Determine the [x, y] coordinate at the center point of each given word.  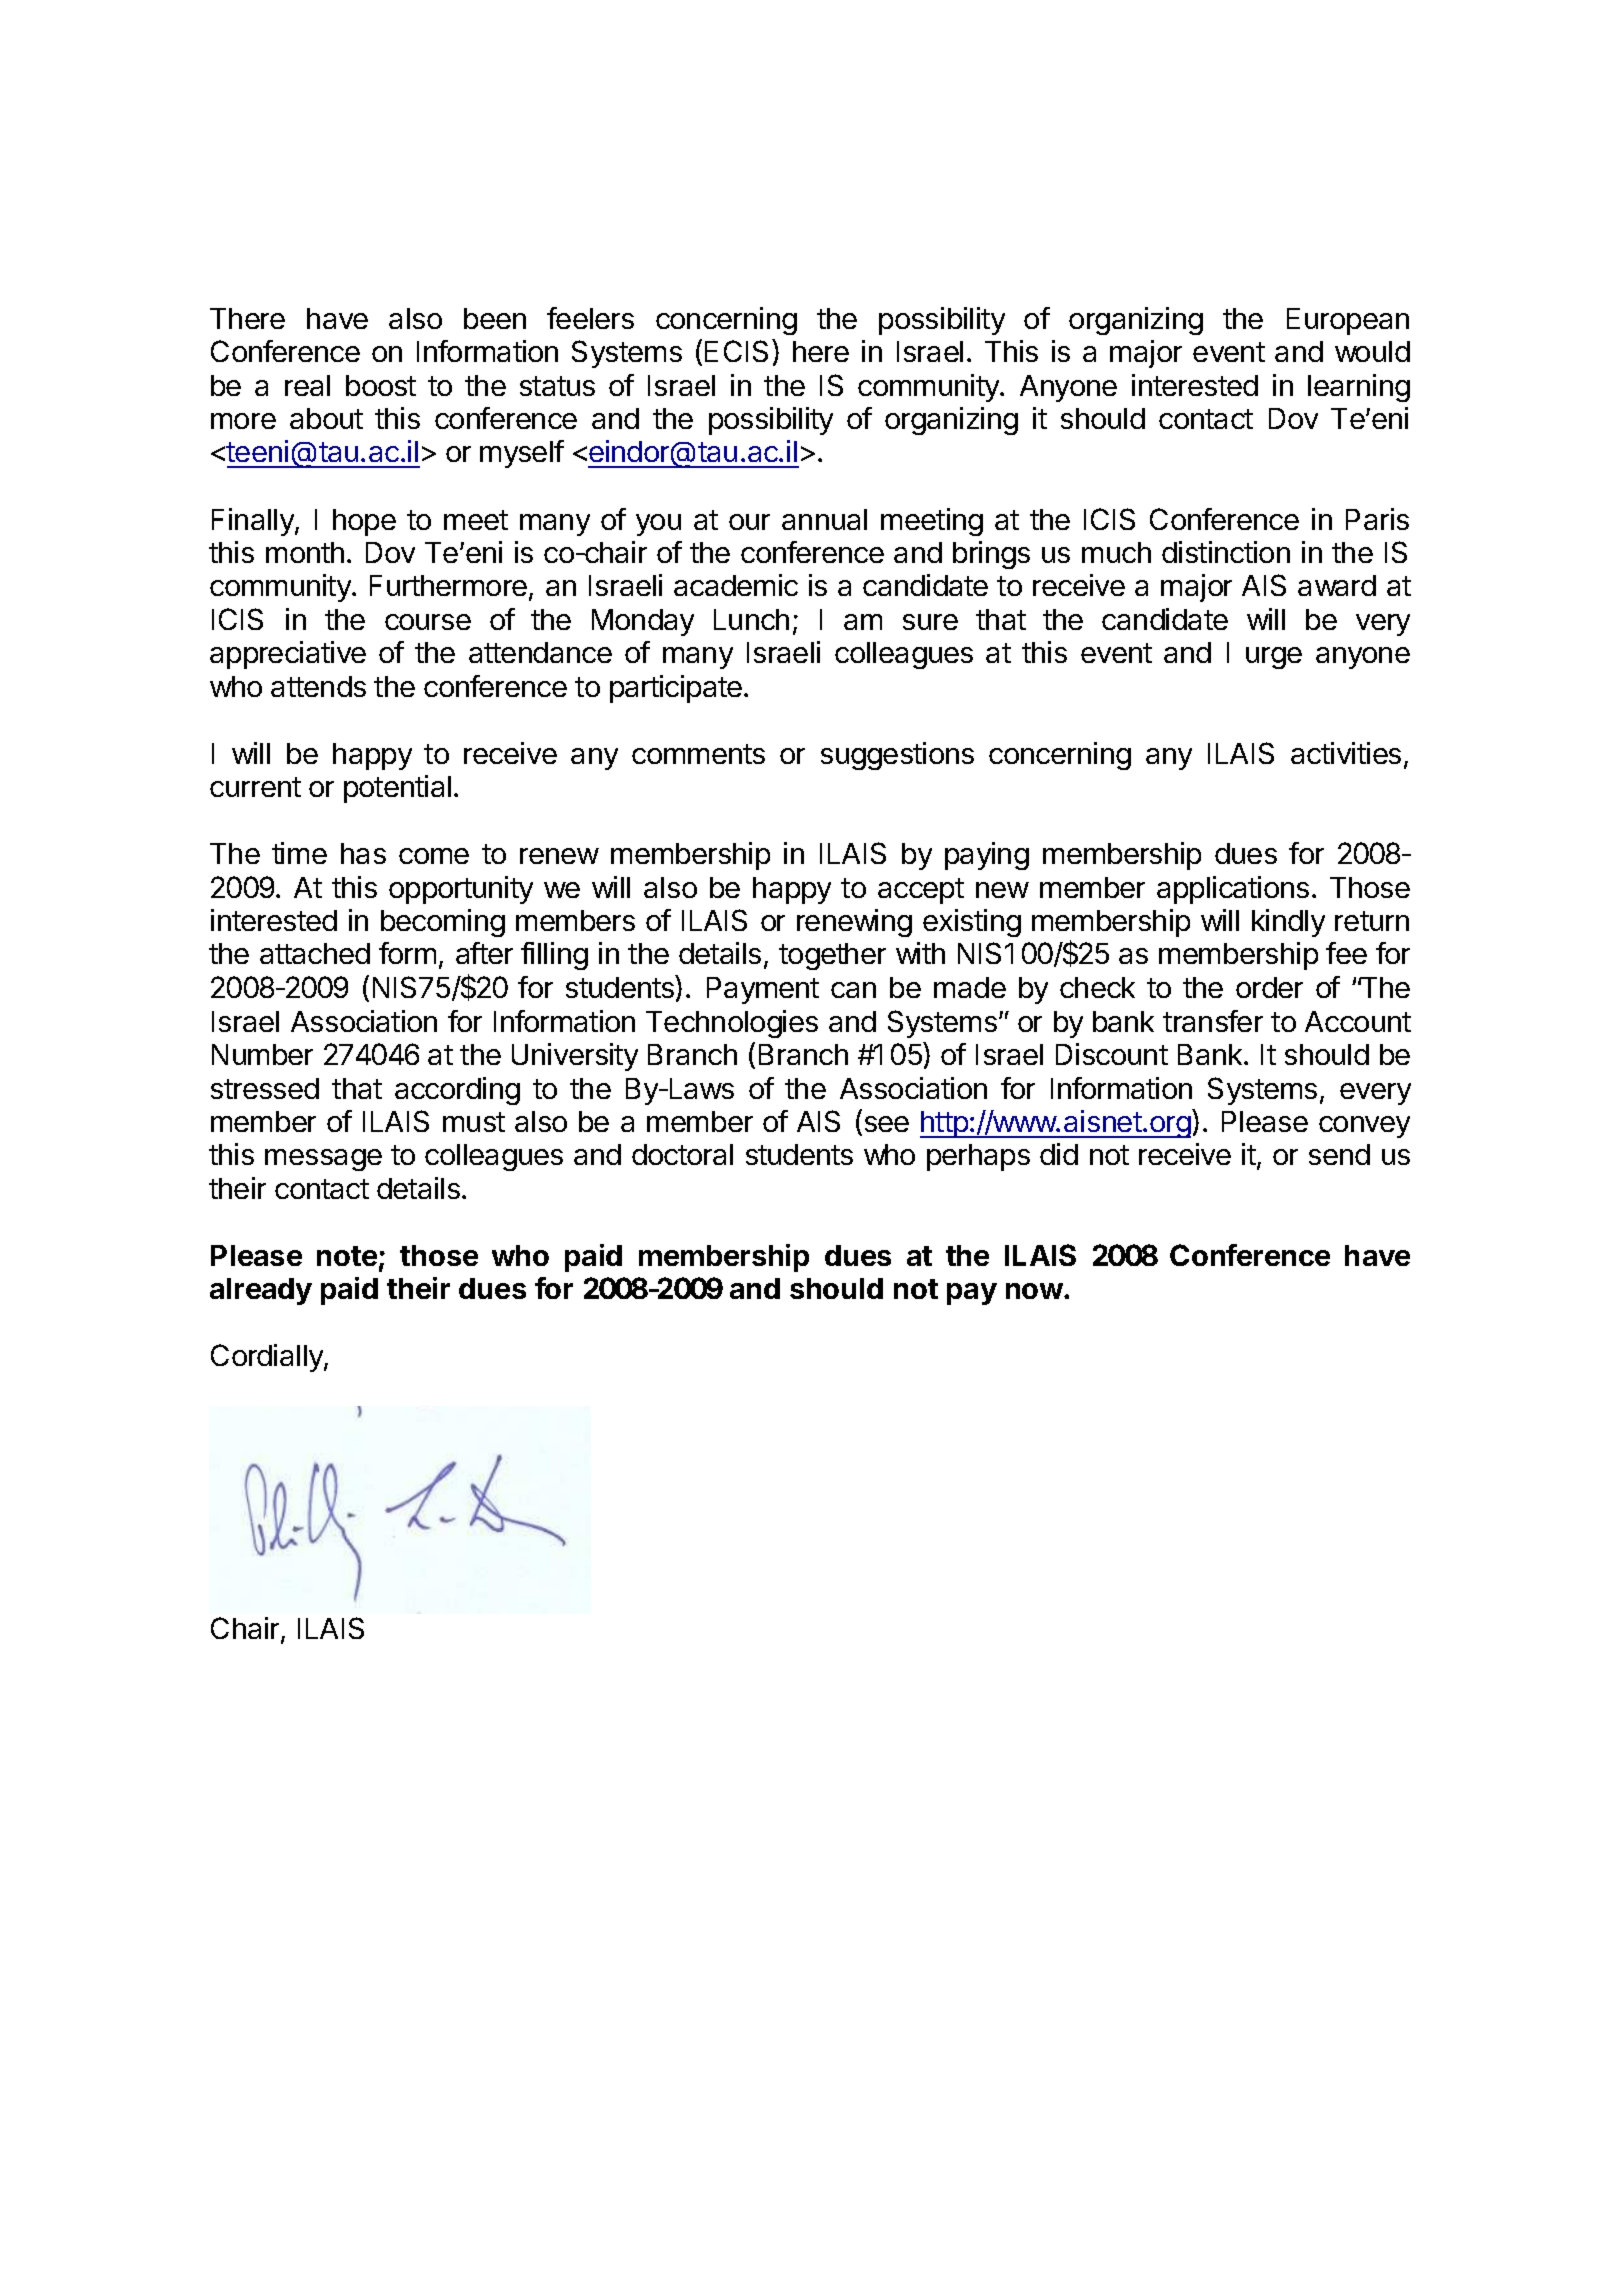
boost [381, 385]
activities [1346, 753]
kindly [1288, 923]
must [474, 1122]
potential [397, 789]
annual [824, 519]
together [832, 956]
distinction [1226, 552]
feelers [590, 318]
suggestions [897, 756]
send [1339, 1154]
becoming [443, 923]
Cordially [268, 1358]
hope [364, 522]
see [887, 1124]
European [1348, 321]
